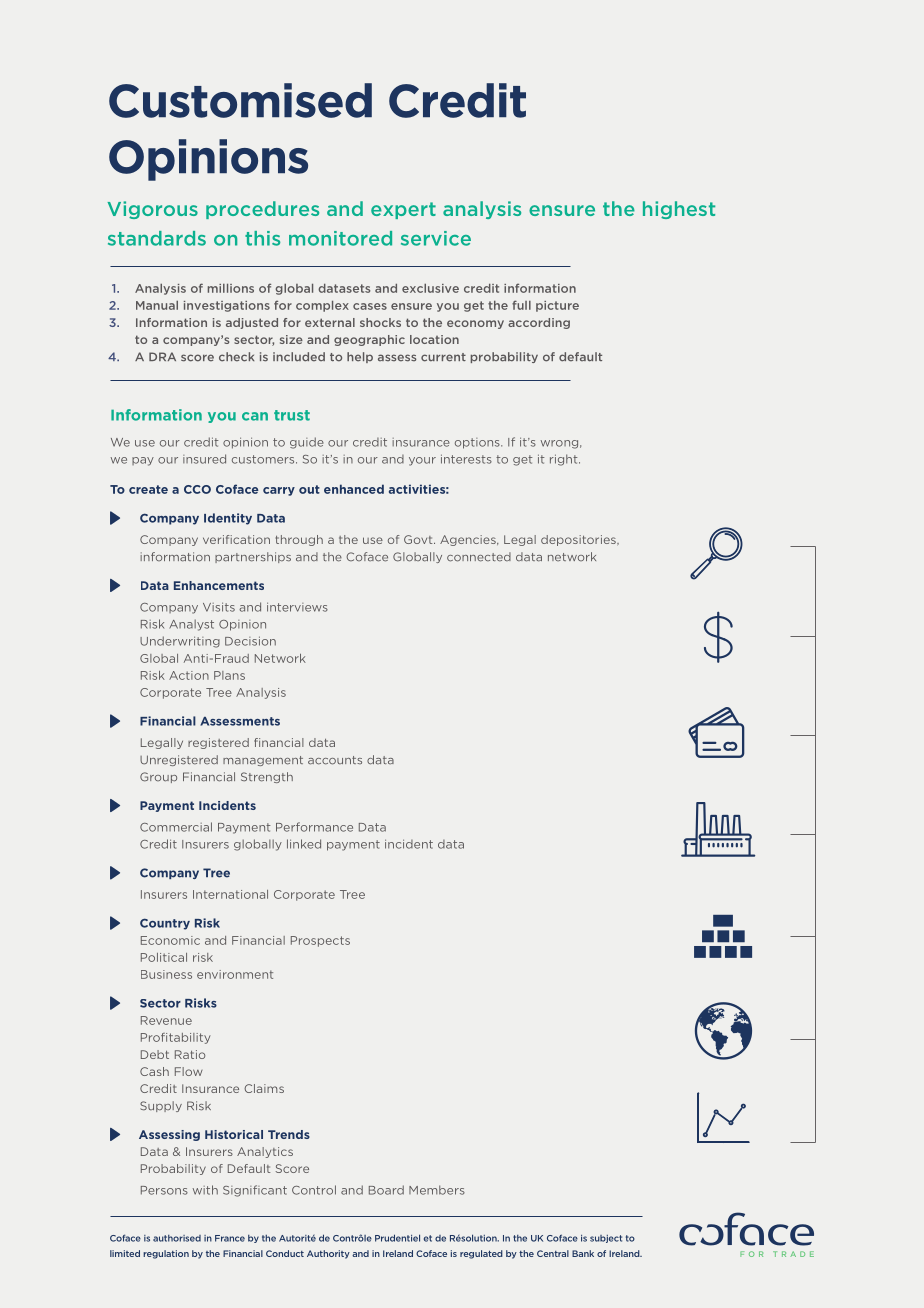 The height and width of the screenshot is (1308, 924). I want to click on Customised, so click(240, 100).
